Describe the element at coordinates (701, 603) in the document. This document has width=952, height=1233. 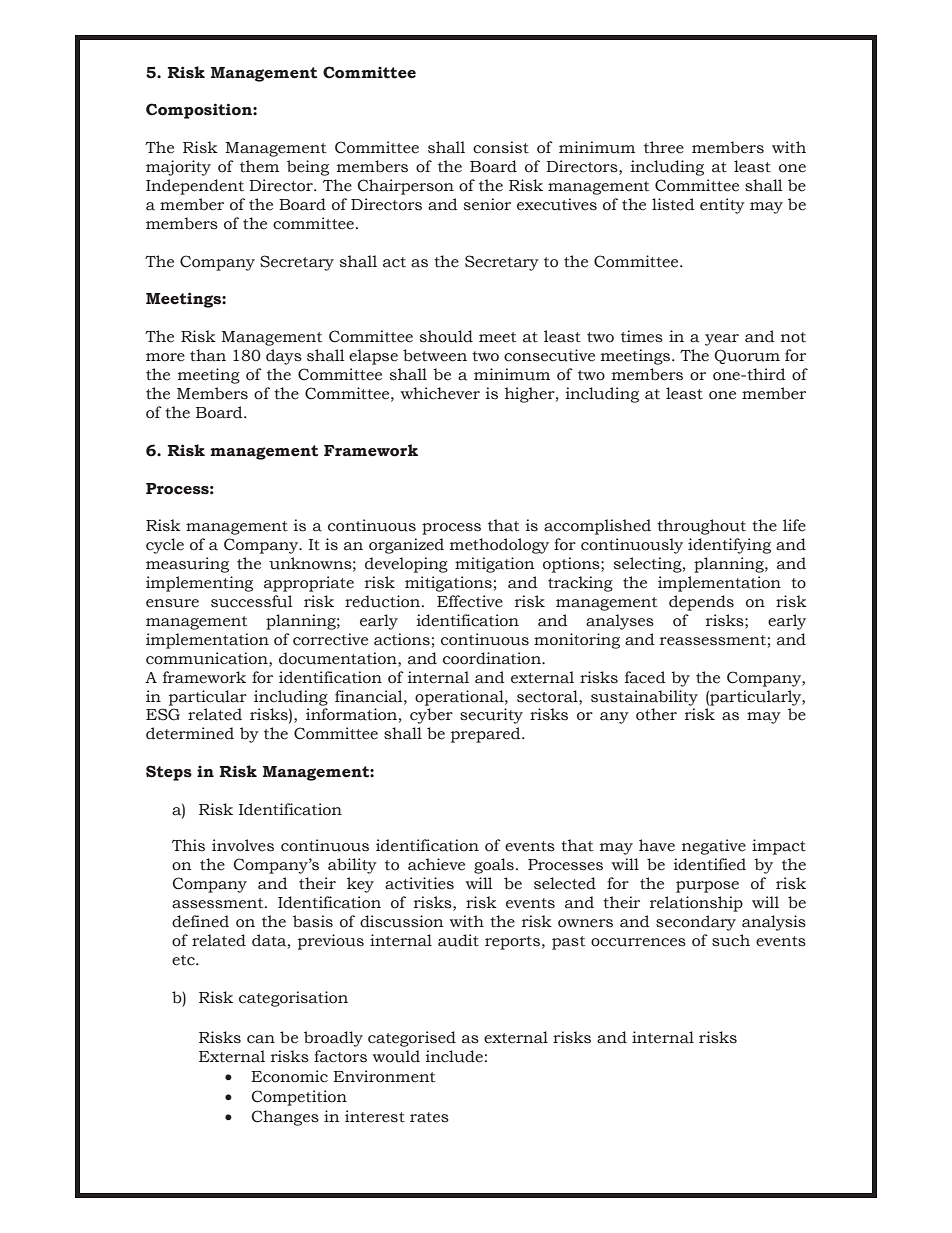
I see `depends` at that location.
